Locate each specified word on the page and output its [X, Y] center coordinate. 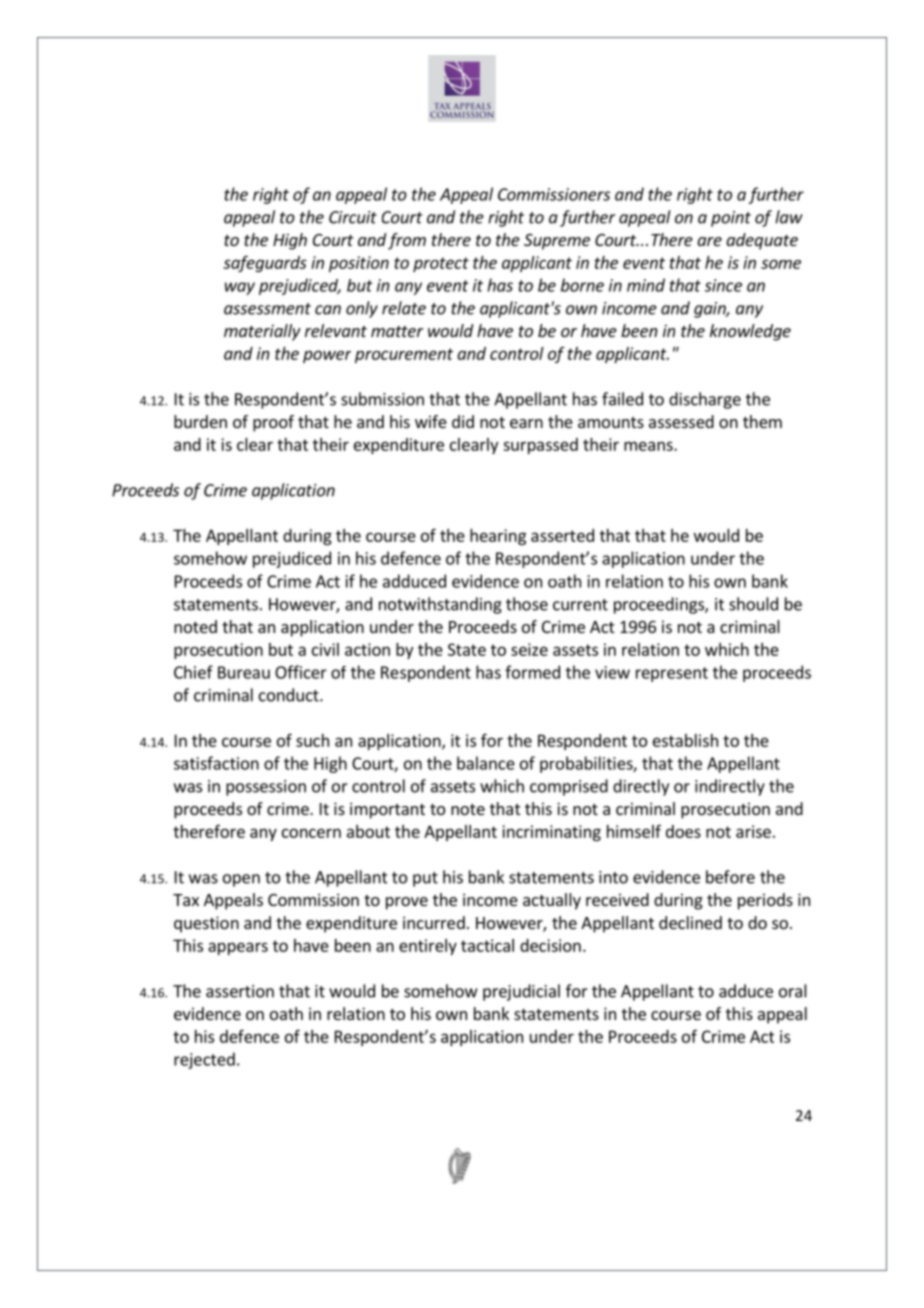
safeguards [265, 263]
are [709, 241]
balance [486, 763]
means [649, 446]
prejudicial [521, 992]
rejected [204, 1060]
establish [685, 740]
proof [273, 423]
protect [441, 264]
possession [266, 788]
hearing [498, 537]
